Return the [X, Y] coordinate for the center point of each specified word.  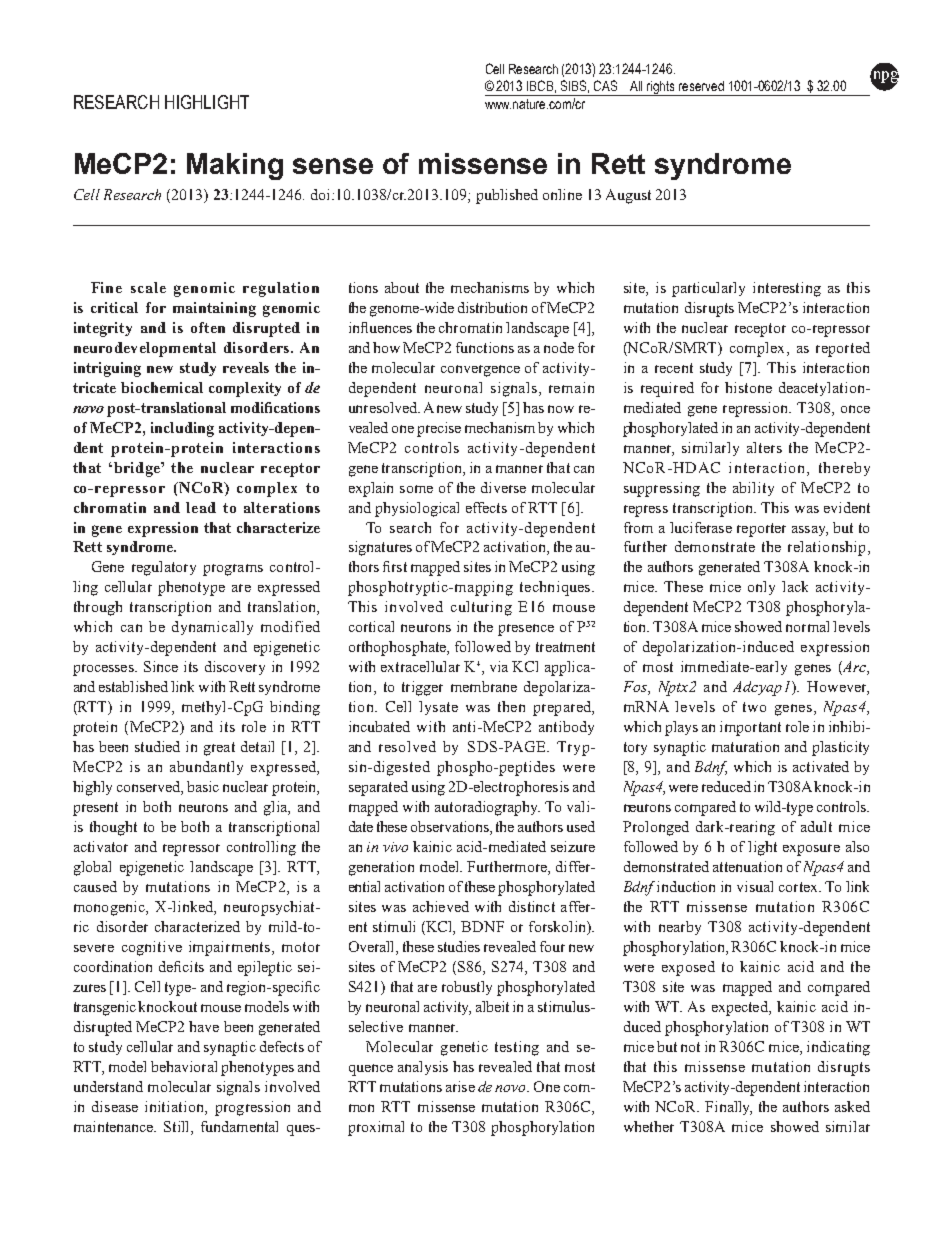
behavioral [184, 1066]
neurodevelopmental [145, 349]
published [507, 196]
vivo [395, 847]
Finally [728, 1108]
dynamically [212, 628]
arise [460, 1086]
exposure [811, 850]
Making [235, 166]
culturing [481, 608]
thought [113, 828]
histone [748, 387]
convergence [480, 371]
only [761, 588]
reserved [701, 86]
